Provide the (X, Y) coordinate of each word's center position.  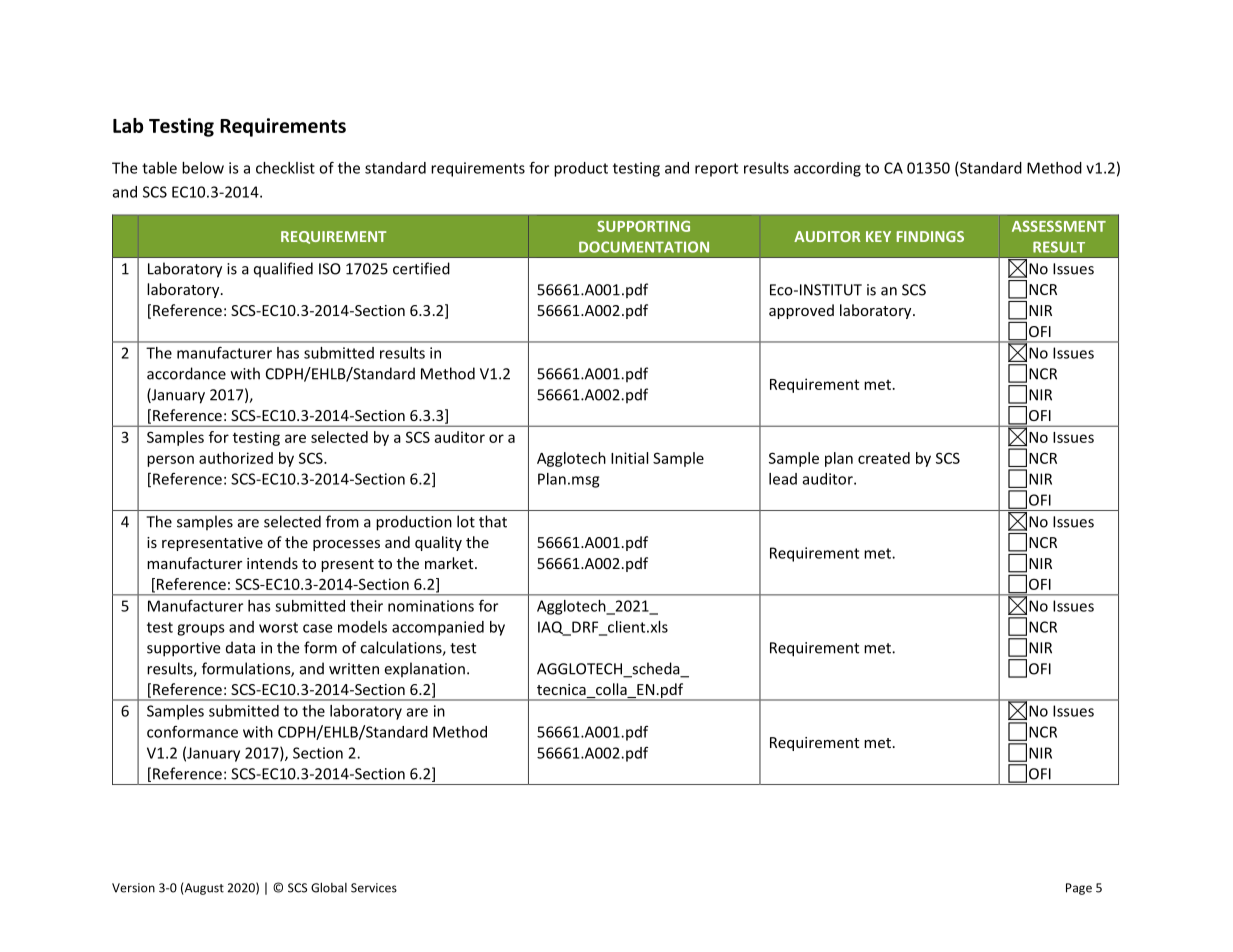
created (884, 458)
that (493, 521)
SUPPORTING (643, 226)
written (354, 669)
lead (783, 479)
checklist (285, 168)
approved (801, 311)
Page (1079, 889)
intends (272, 563)
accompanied (438, 628)
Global (329, 887)
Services (374, 888)
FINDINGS (930, 236)
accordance (186, 373)
